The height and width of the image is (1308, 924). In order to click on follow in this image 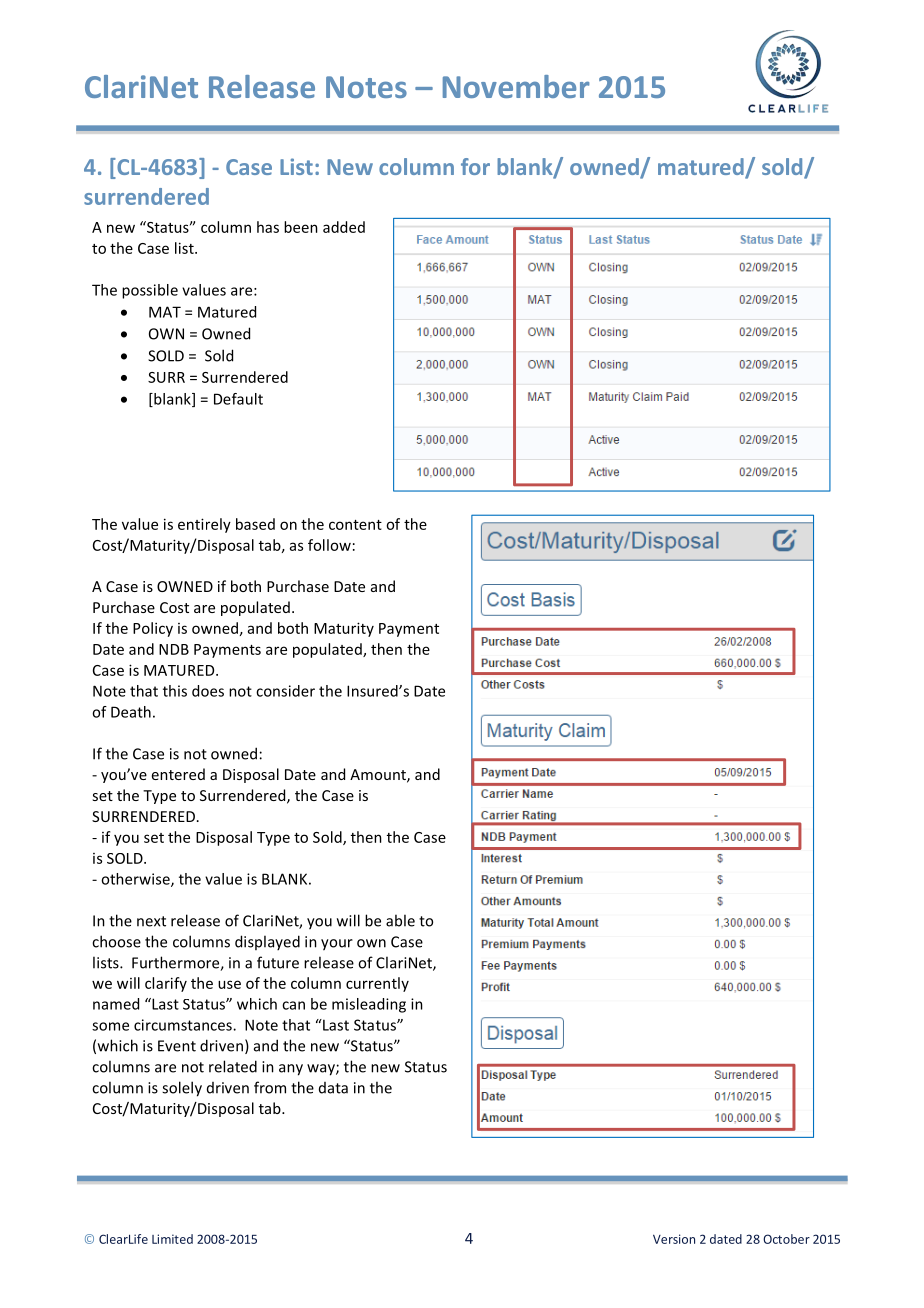, I will do `click(329, 545)`.
